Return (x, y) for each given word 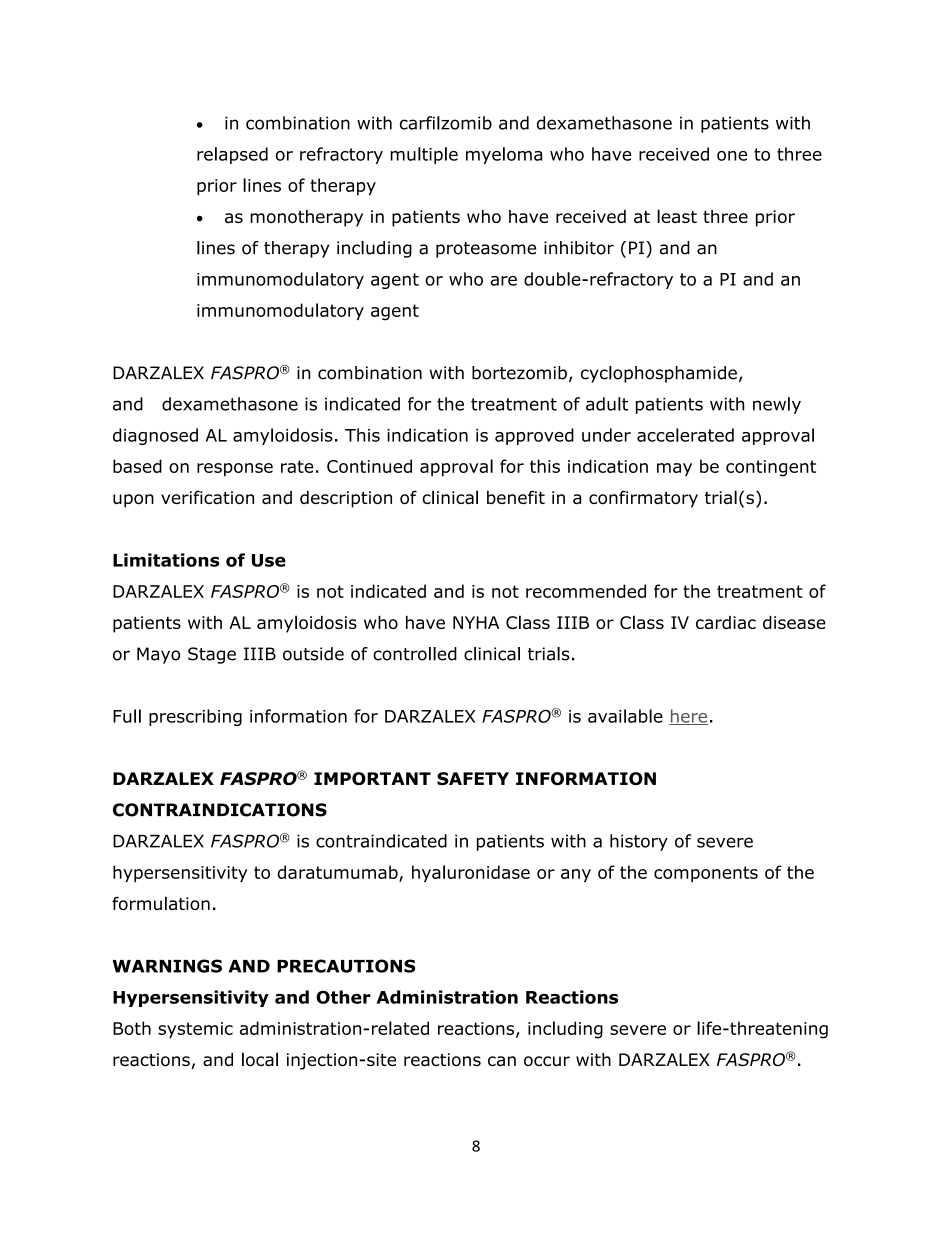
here (688, 717)
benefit (516, 497)
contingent (771, 468)
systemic (195, 1030)
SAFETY (473, 778)
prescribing (195, 717)
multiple (424, 155)
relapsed (232, 155)
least (677, 216)
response (235, 469)
